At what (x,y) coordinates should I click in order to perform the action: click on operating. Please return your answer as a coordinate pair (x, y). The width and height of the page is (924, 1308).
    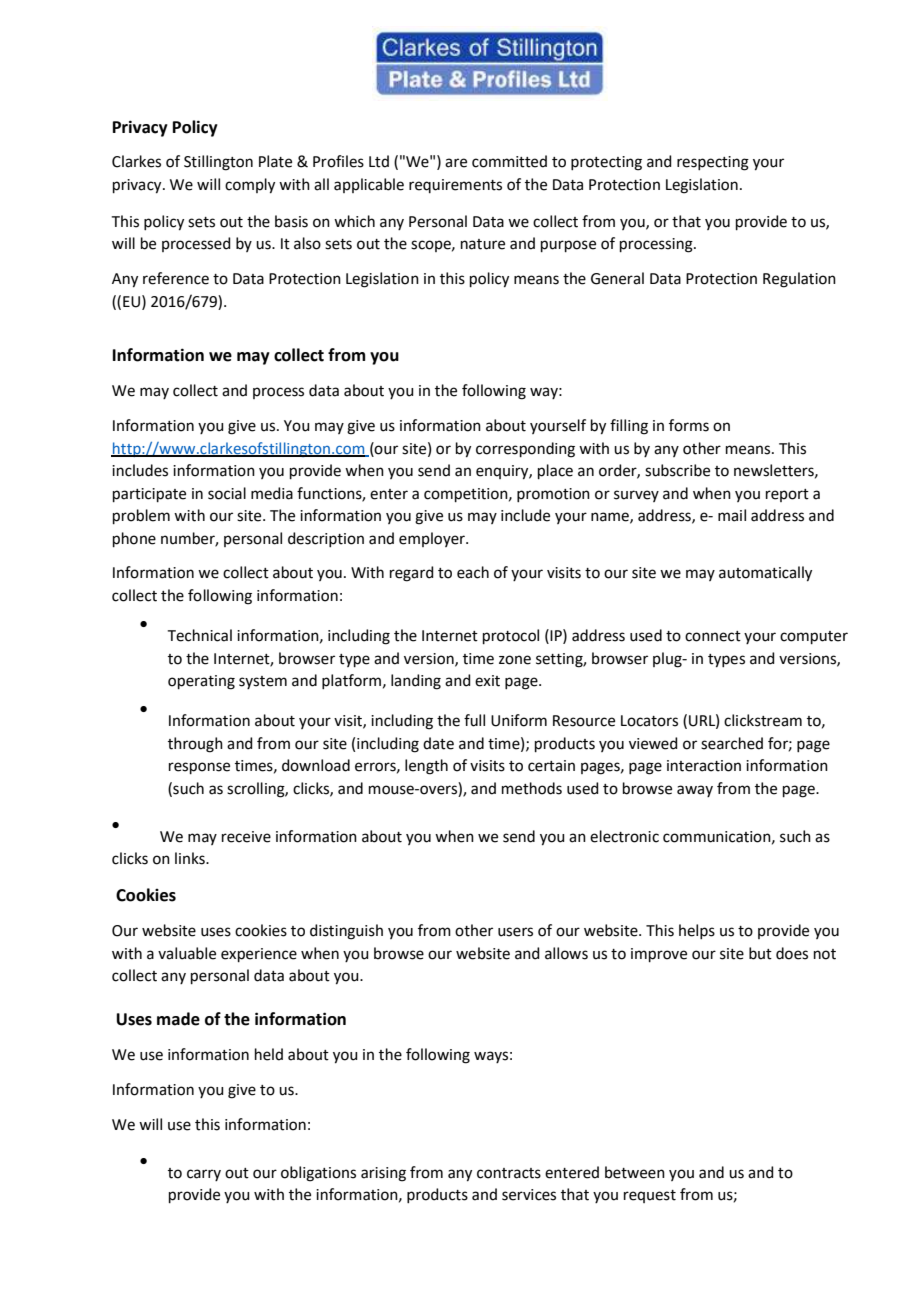
    Looking at the image, I should click on (201, 682).
